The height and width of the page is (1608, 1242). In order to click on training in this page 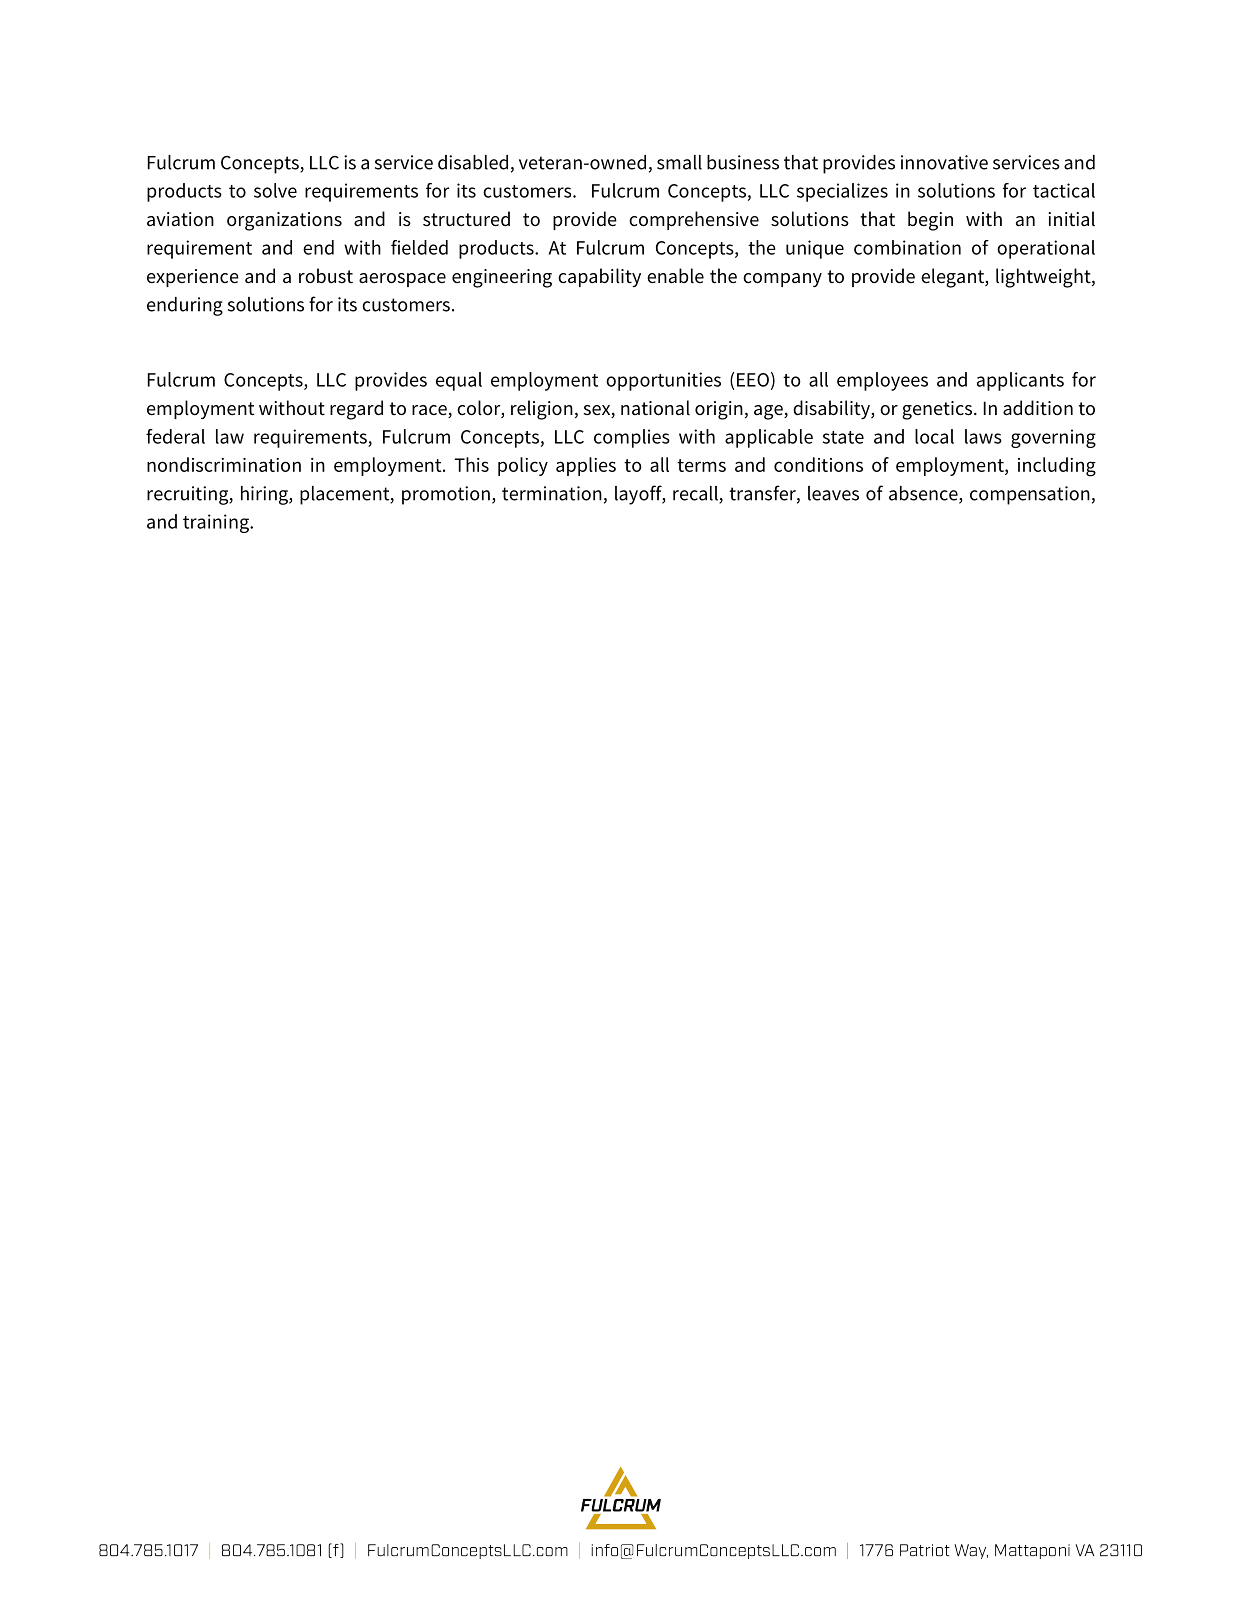, I will do `click(217, 523)`.
